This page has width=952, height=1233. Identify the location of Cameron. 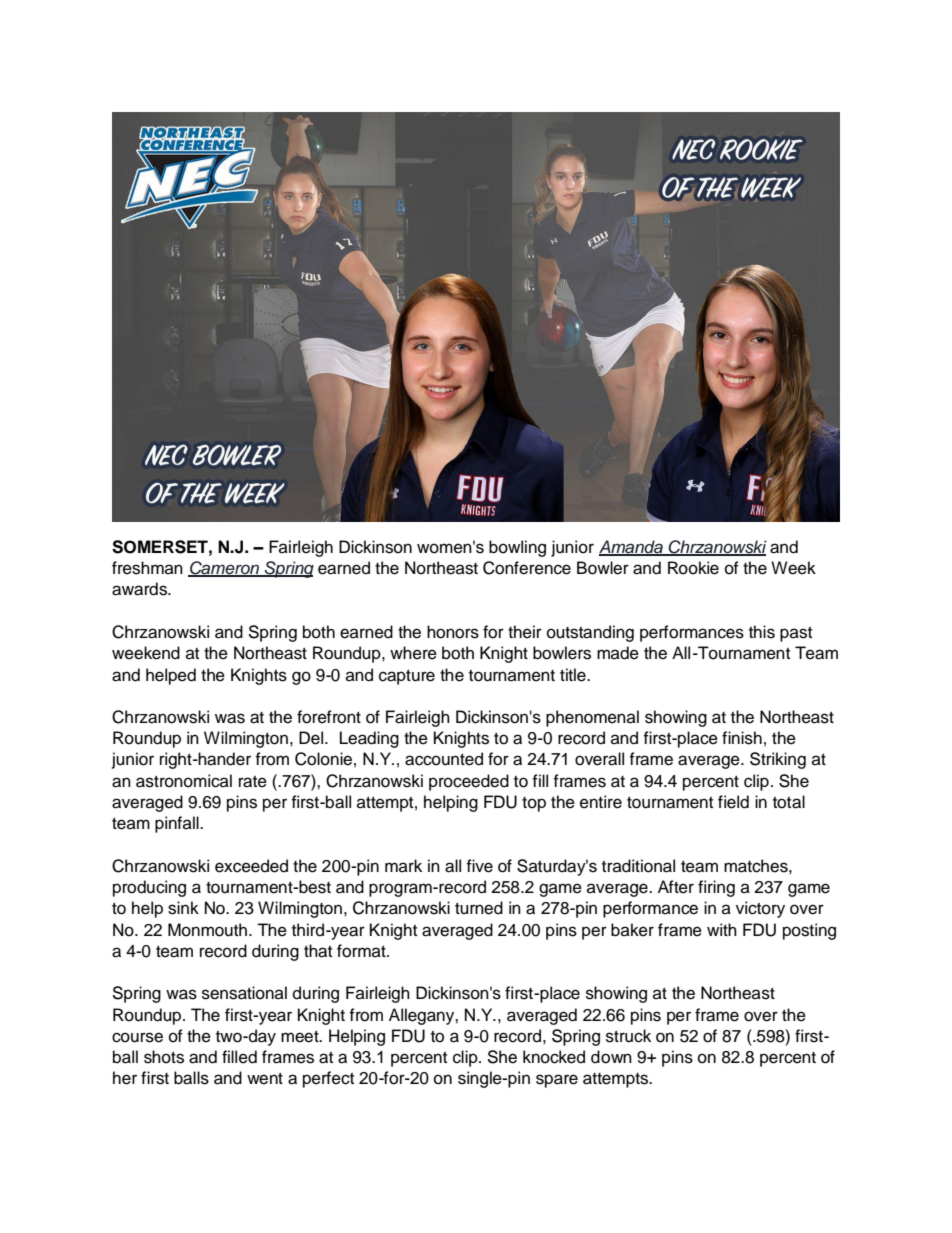
(224, 568).
